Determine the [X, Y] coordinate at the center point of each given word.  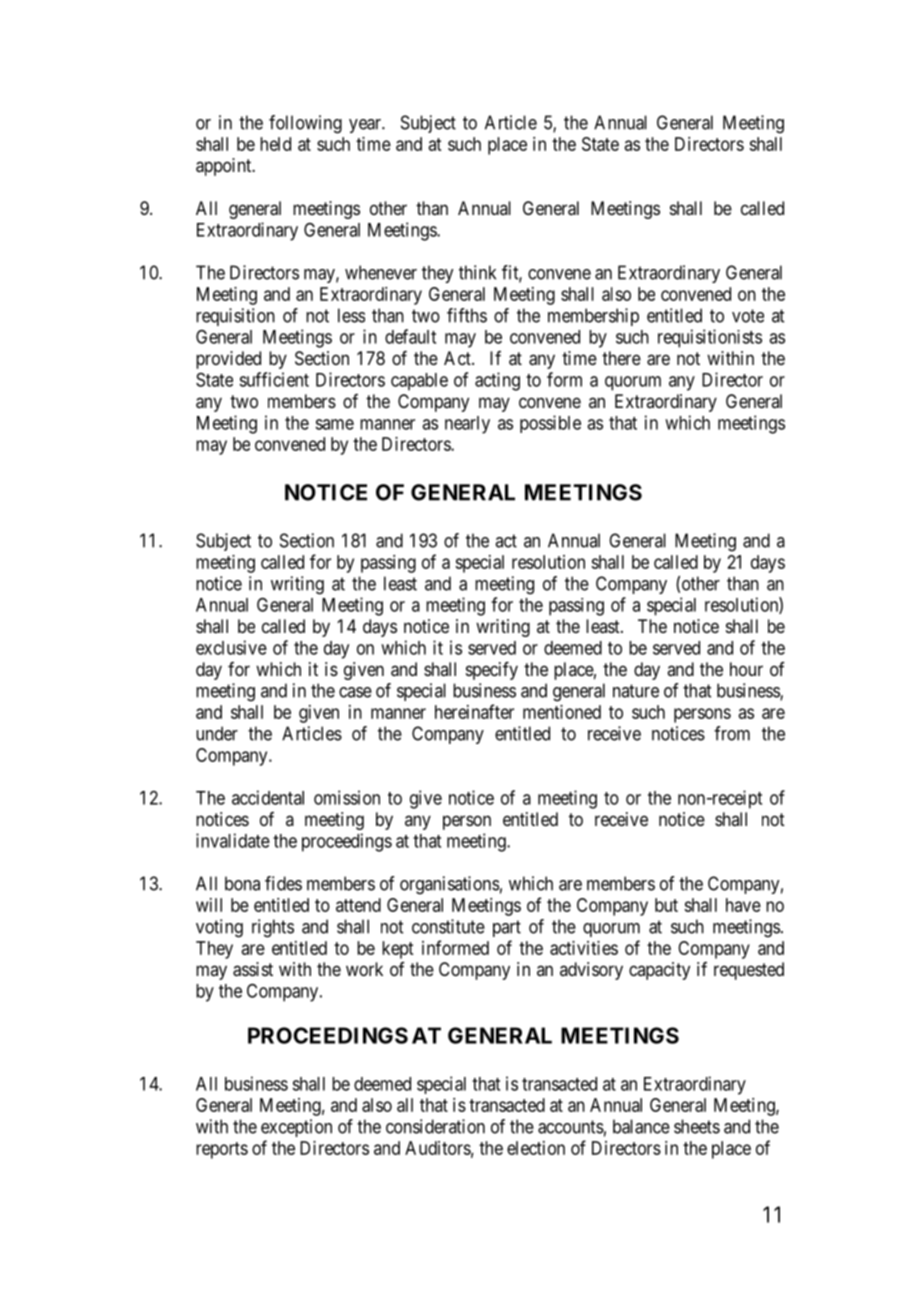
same [334, 424]
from [732, 733]
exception [296, 1128]
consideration [435, 1126]
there [621, 358]
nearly [467, 425]
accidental [268, 797]
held [275, 144]
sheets [697, 1126]
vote [748, 316]
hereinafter [474, 711]
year [366, 126]
